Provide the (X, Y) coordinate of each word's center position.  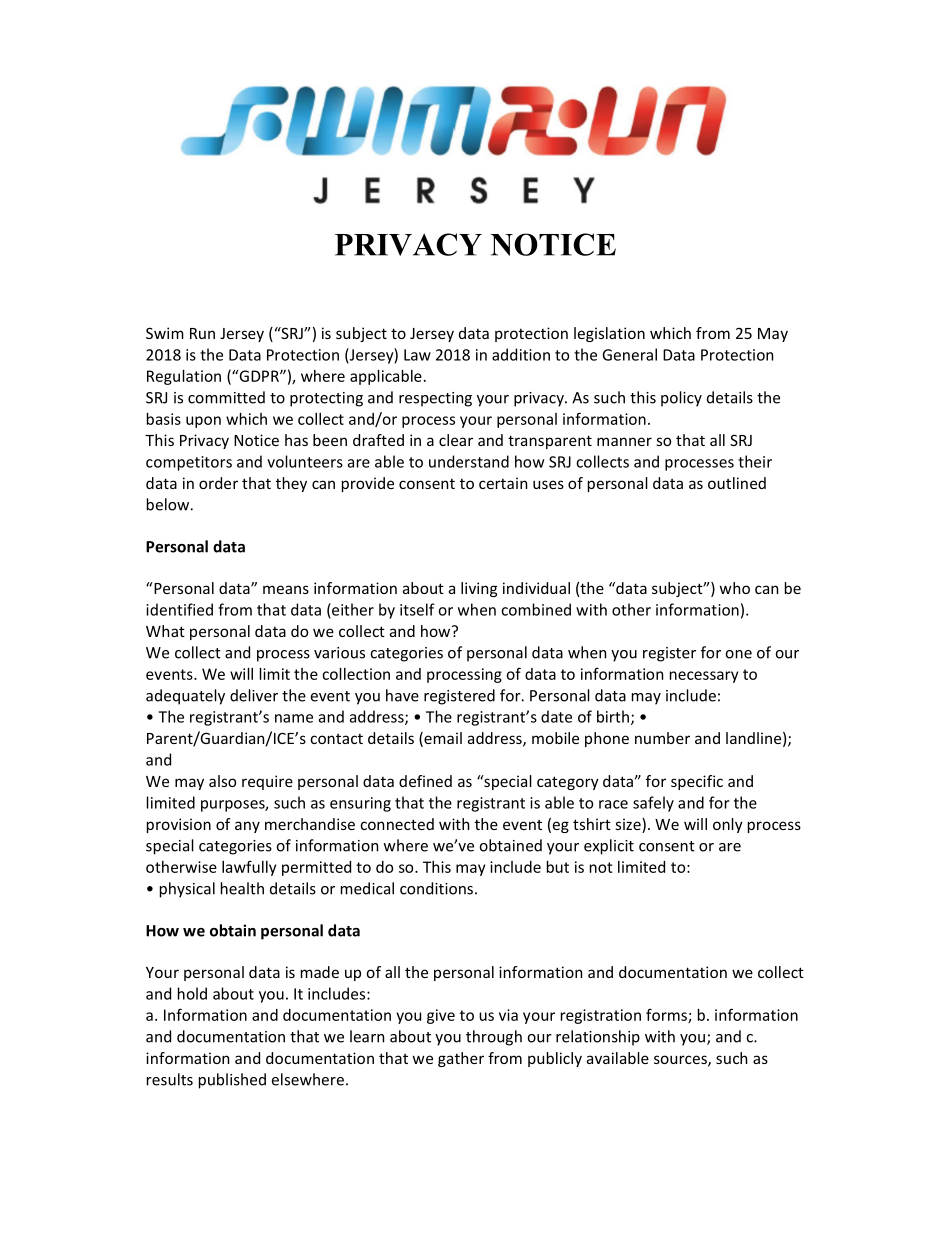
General (630, 354)
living (479, 589)
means (286, 589)
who (735, 588)
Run (202, 333)
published (232, 1081)
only (728, 825)
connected (397, 824)
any (247, 827)
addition (521, 354)
